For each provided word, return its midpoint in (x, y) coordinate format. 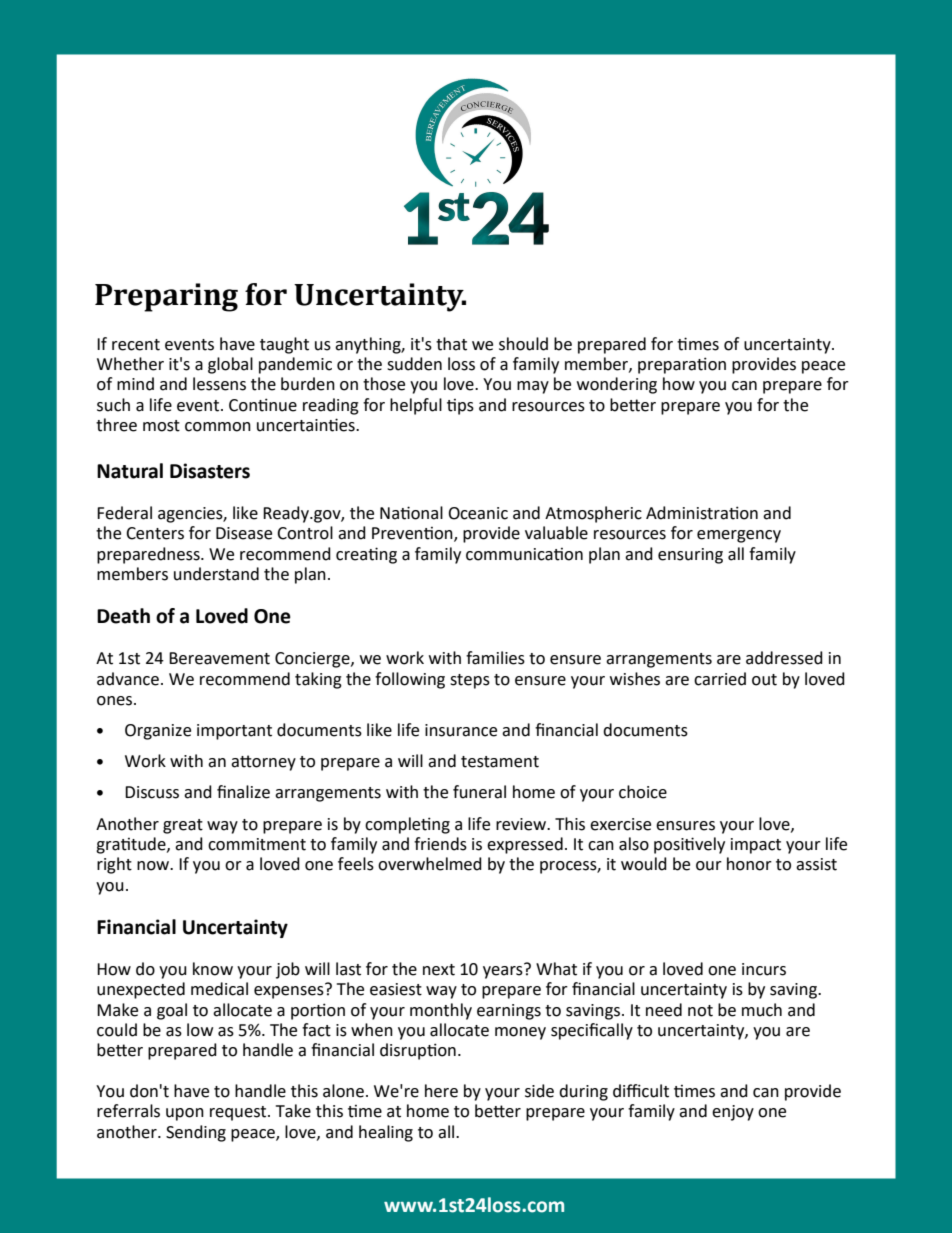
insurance (461, 730)
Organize (158, 732)
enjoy (733, 1113)
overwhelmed (430, 864)
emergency (739, 536)
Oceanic (478, 513)
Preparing (166, 297)
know (213, 969)
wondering (617, 385)
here (441, 1091)
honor (749, 864)
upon (185, 1114)
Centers (155, 533)
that (451, 344)
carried (720, 679)
